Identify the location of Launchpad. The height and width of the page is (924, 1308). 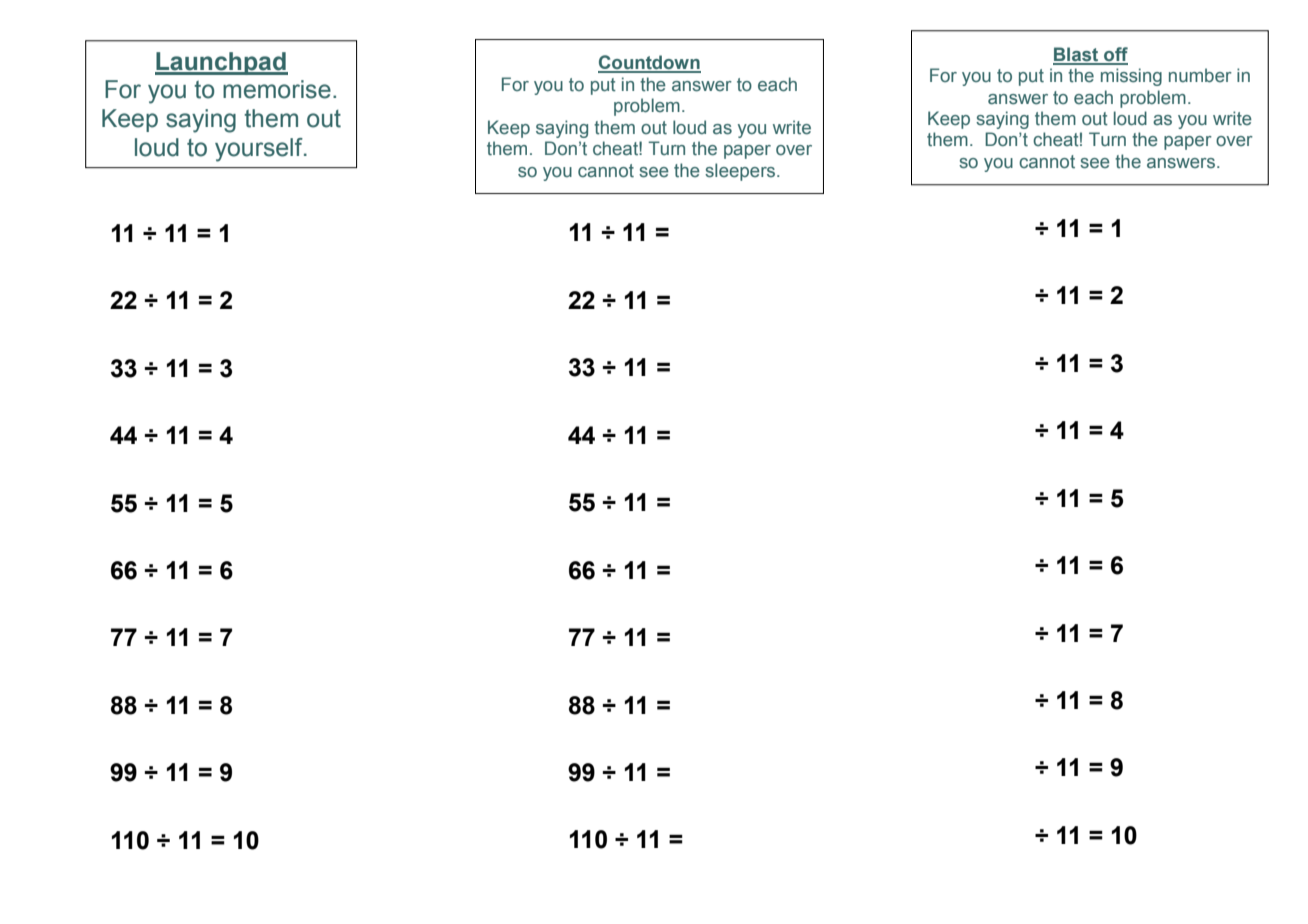
(221, 63).
